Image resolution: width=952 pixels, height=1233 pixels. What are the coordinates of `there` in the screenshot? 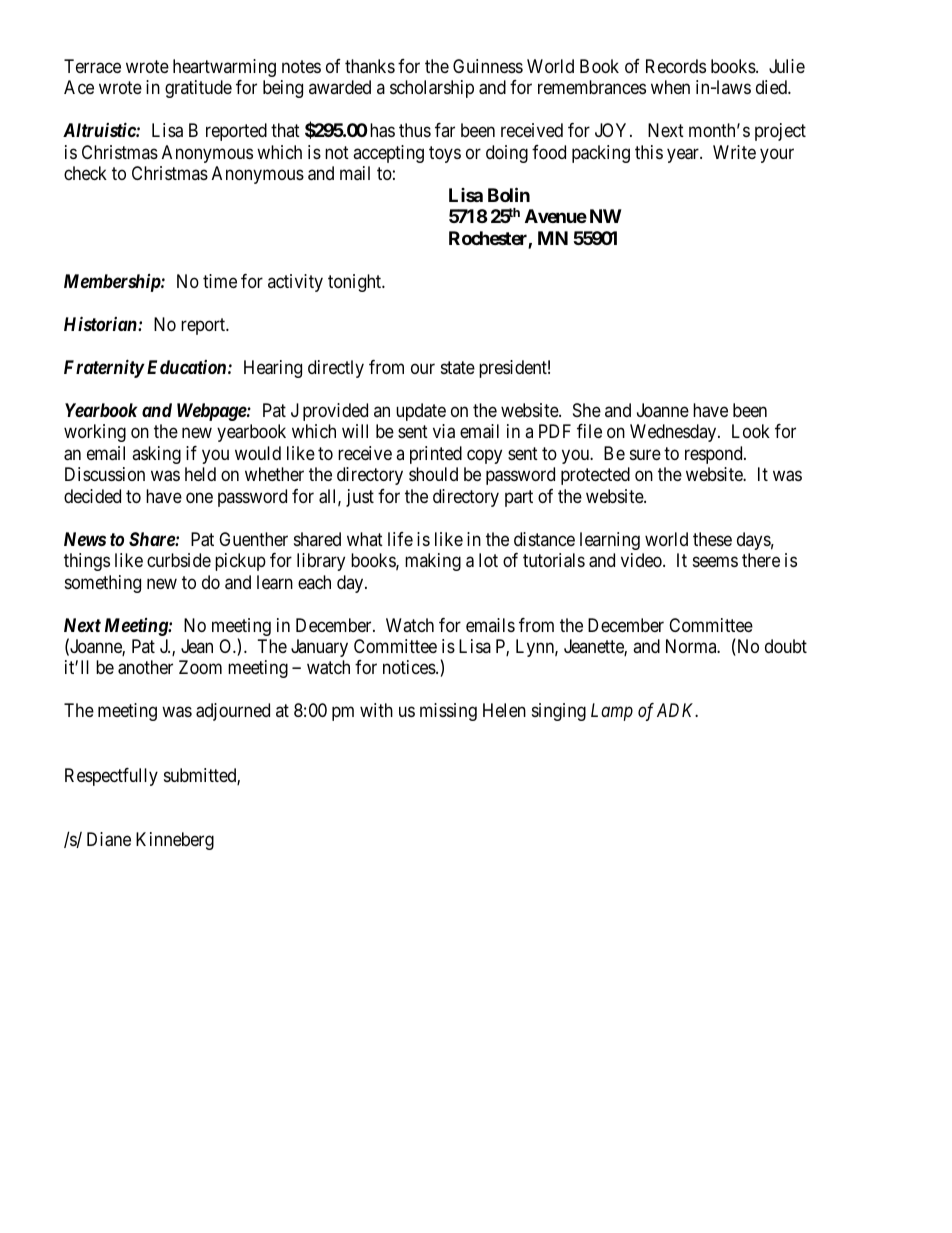 It's located at (761, 560).
